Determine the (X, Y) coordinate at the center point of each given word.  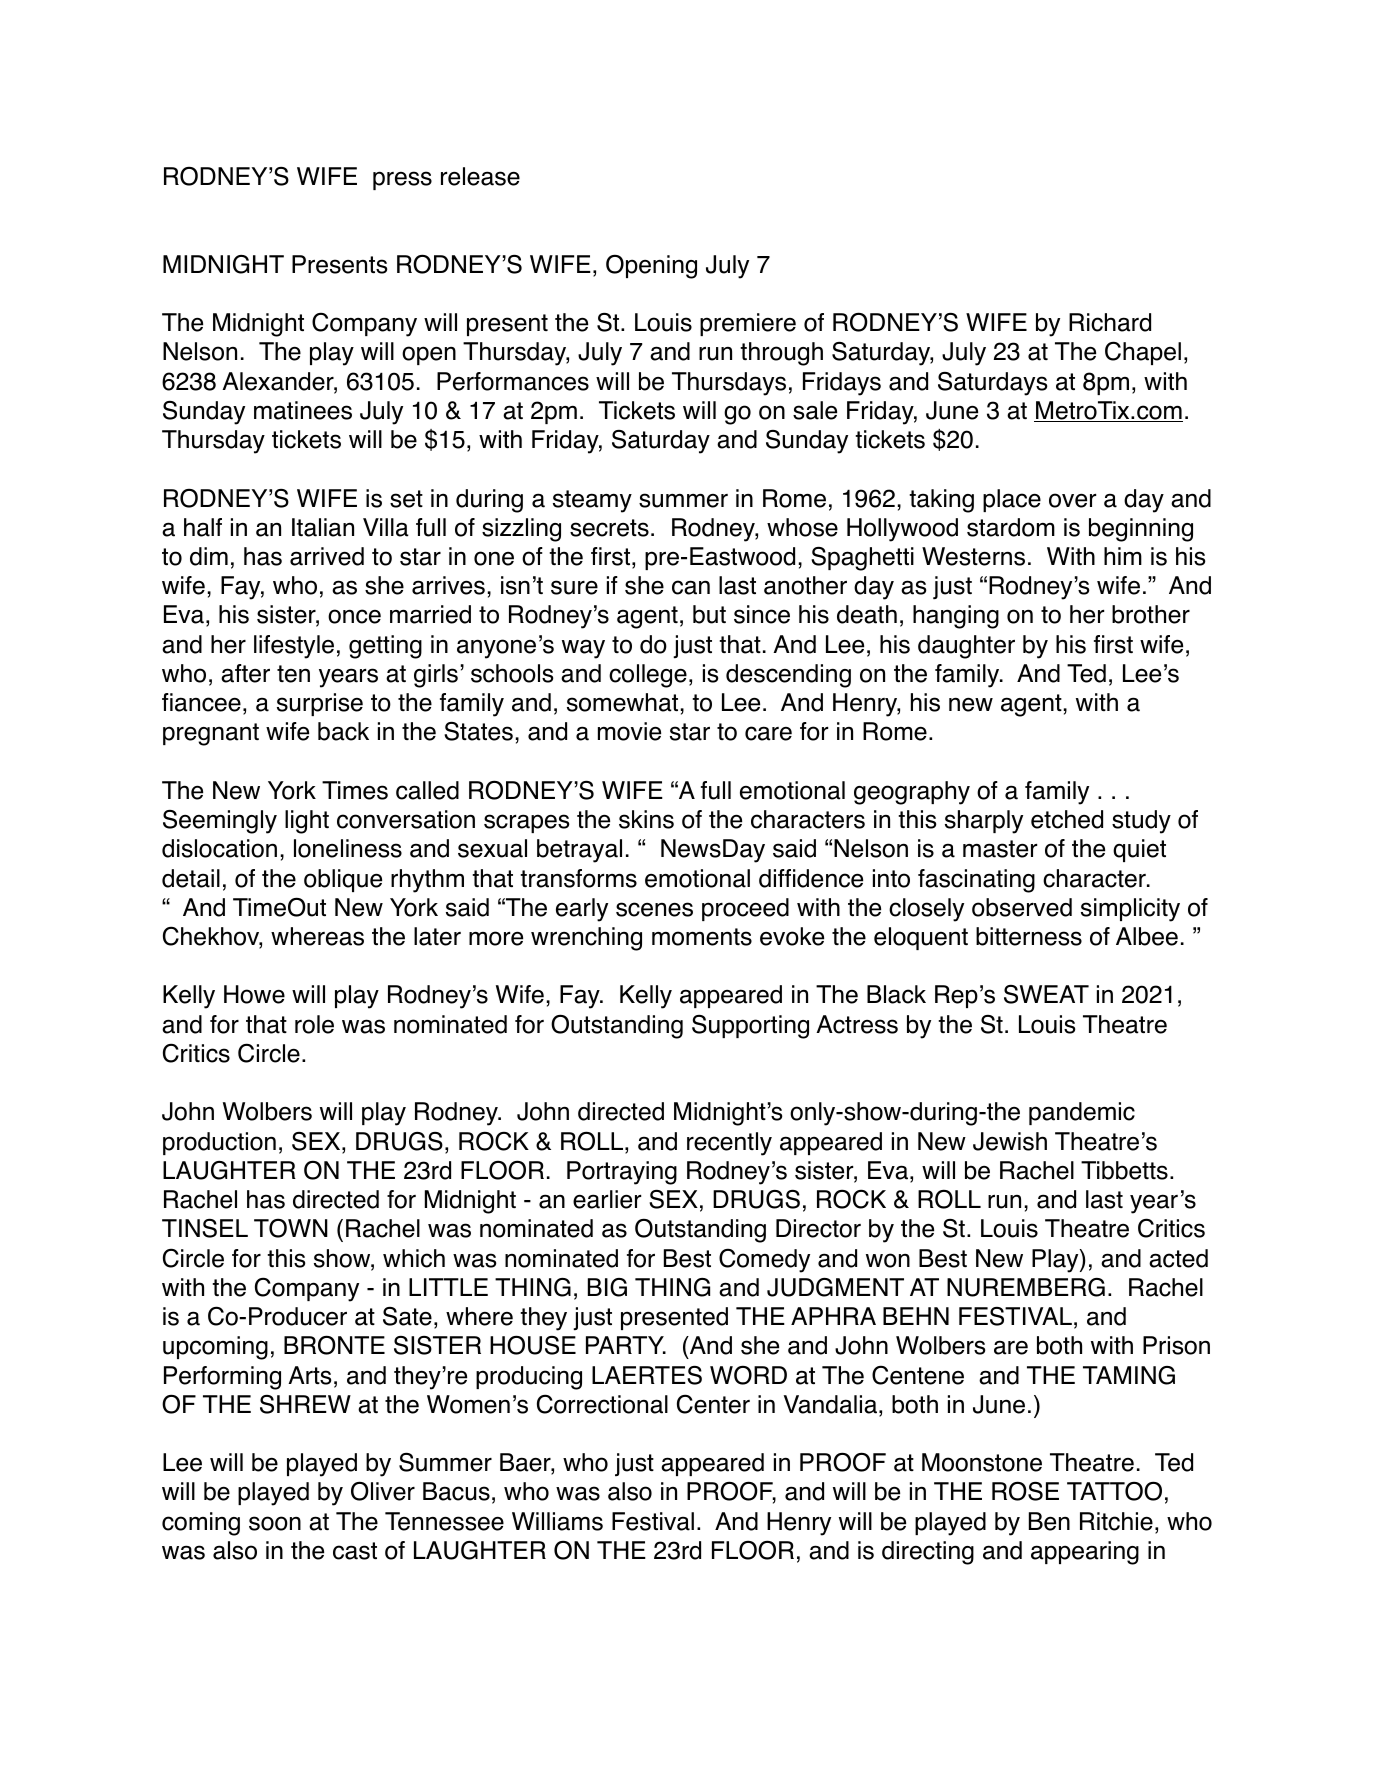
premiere (748, 324)
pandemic (1082, 1113)
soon (275, 1523)
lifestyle (294, 647)
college (648, 676)
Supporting (750, 1027)
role (314, 1024)
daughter (966, 647)
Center (713, 1404)
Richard (1110, 322)
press (402, 180)
